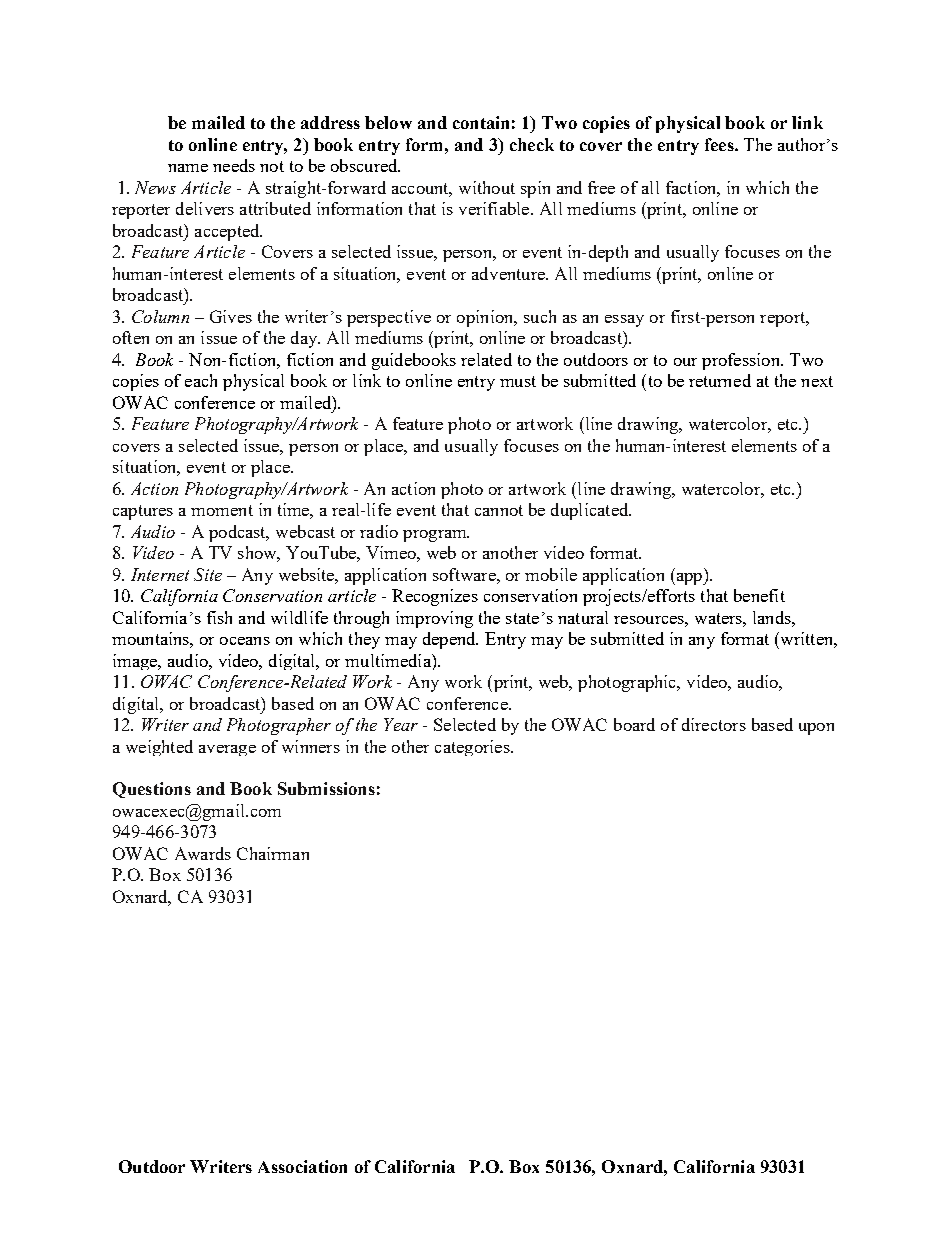 This page has height=1233, width=952. What do you see at coordinates (450, 640) in the page?
I see `depend` at bounding box center [450, 640].
